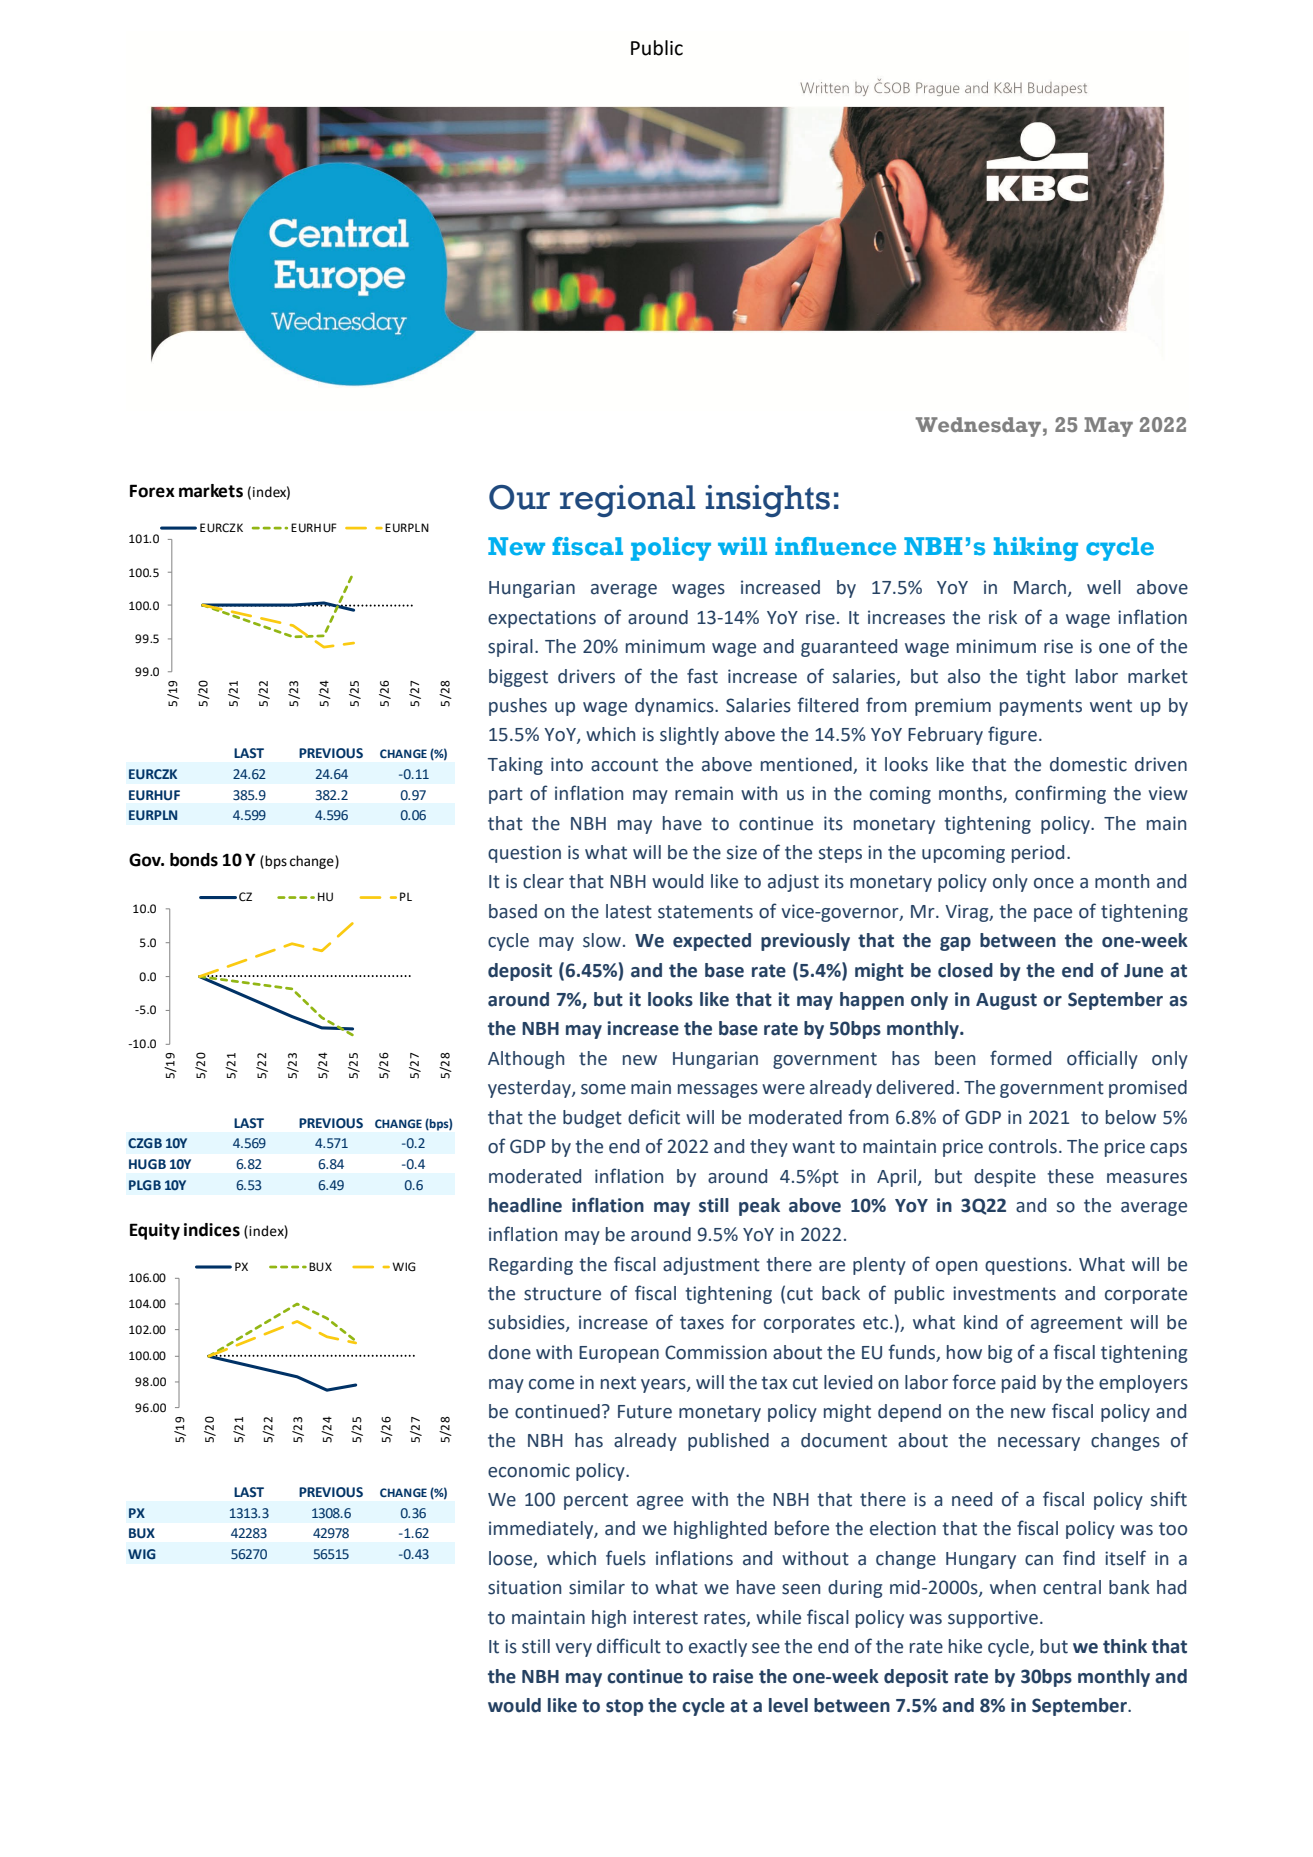 The width and height of the screenshot is (1313, 1857). I want to click on Wednesday, so click(978, 427).
